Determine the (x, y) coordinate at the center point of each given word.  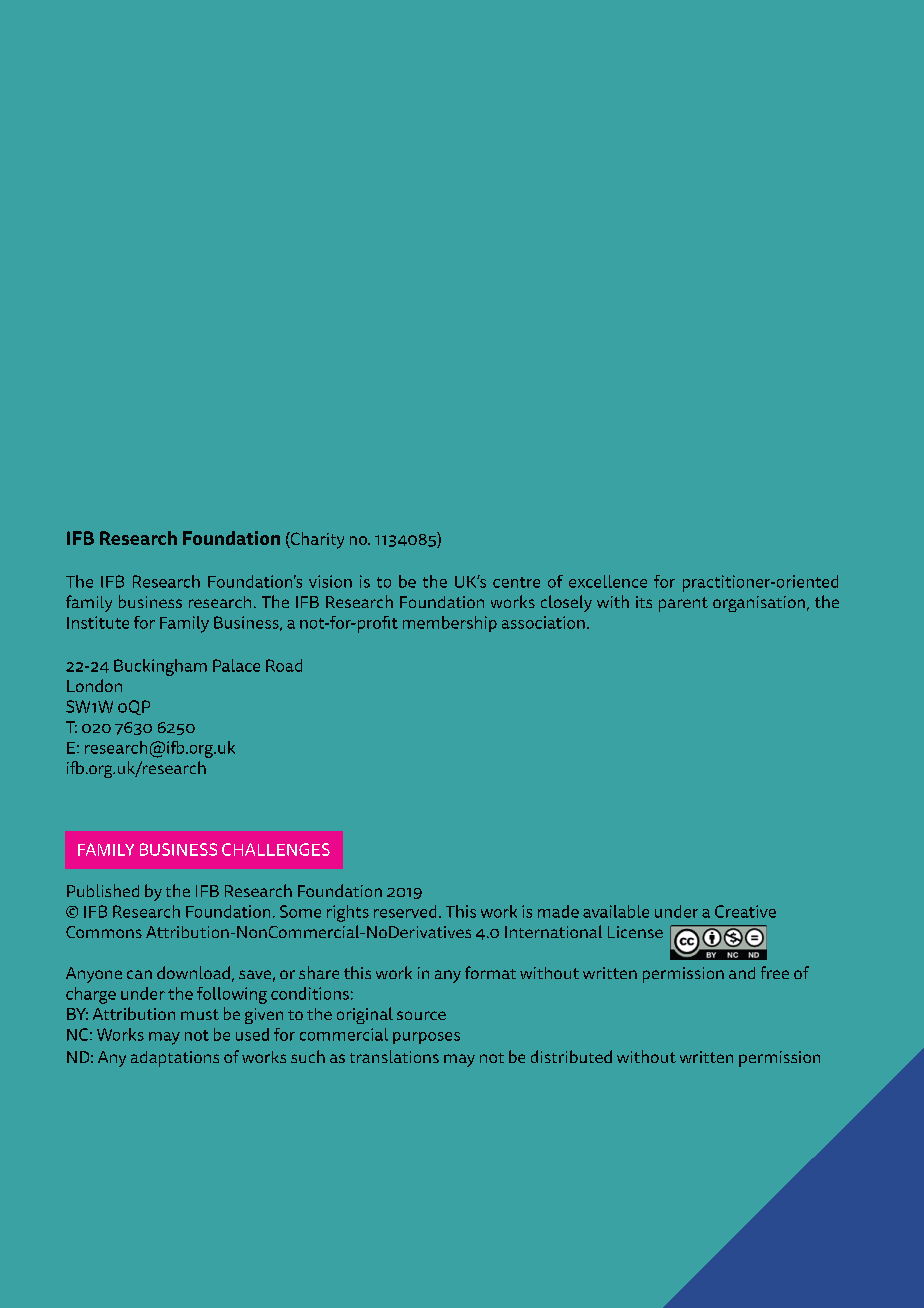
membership (450, 624)
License (635, 932)
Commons (104, 932)
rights (348, 913)
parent (683, 604)
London (94, 685)
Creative (745, 911)
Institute (98, 622)
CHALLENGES (276, 849)
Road (284, 665)
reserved (405, 911)
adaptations (175, 1059)
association (543, 622)
